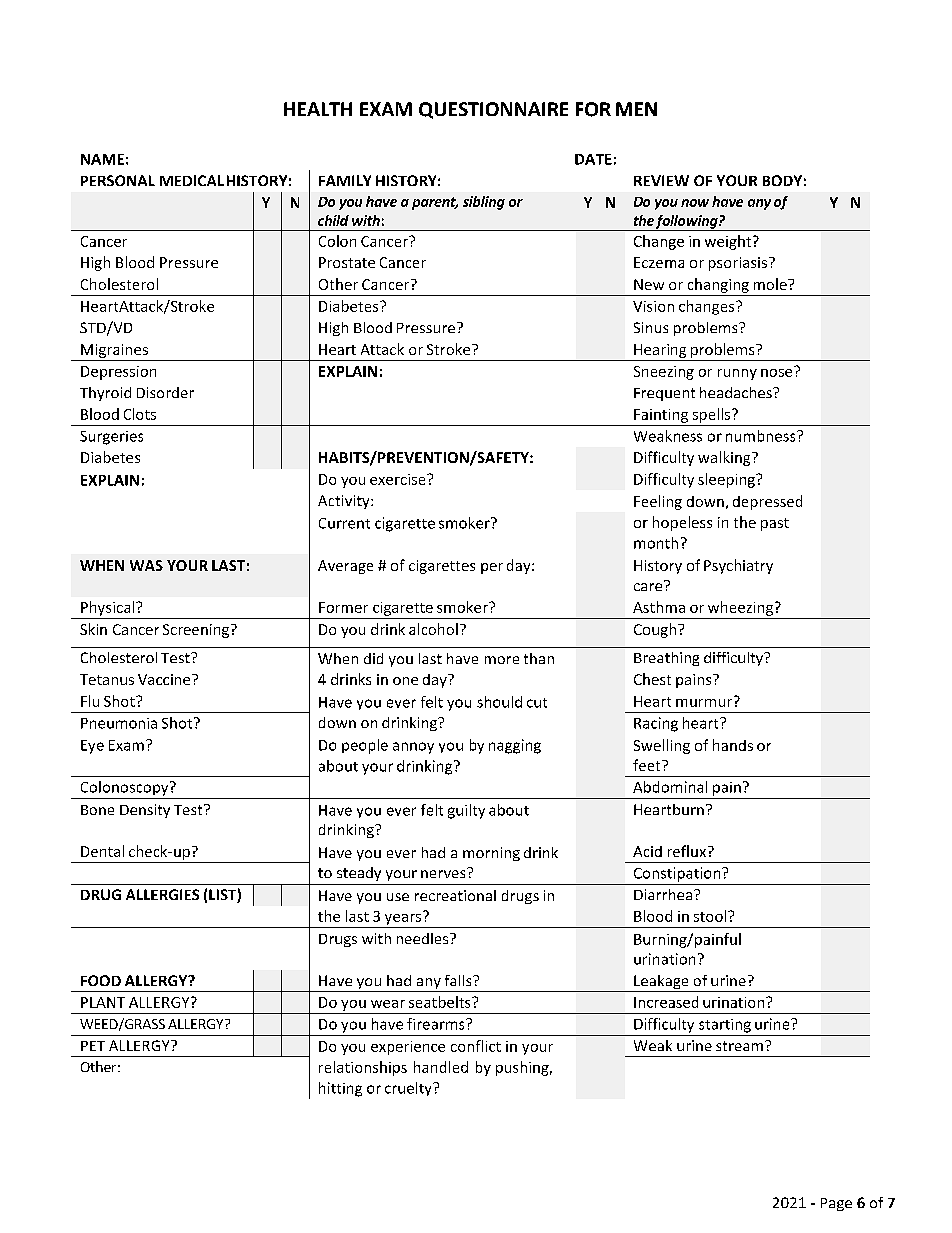 The image size is (952, 1233). I want to click on PET, so click(93, 1046).
